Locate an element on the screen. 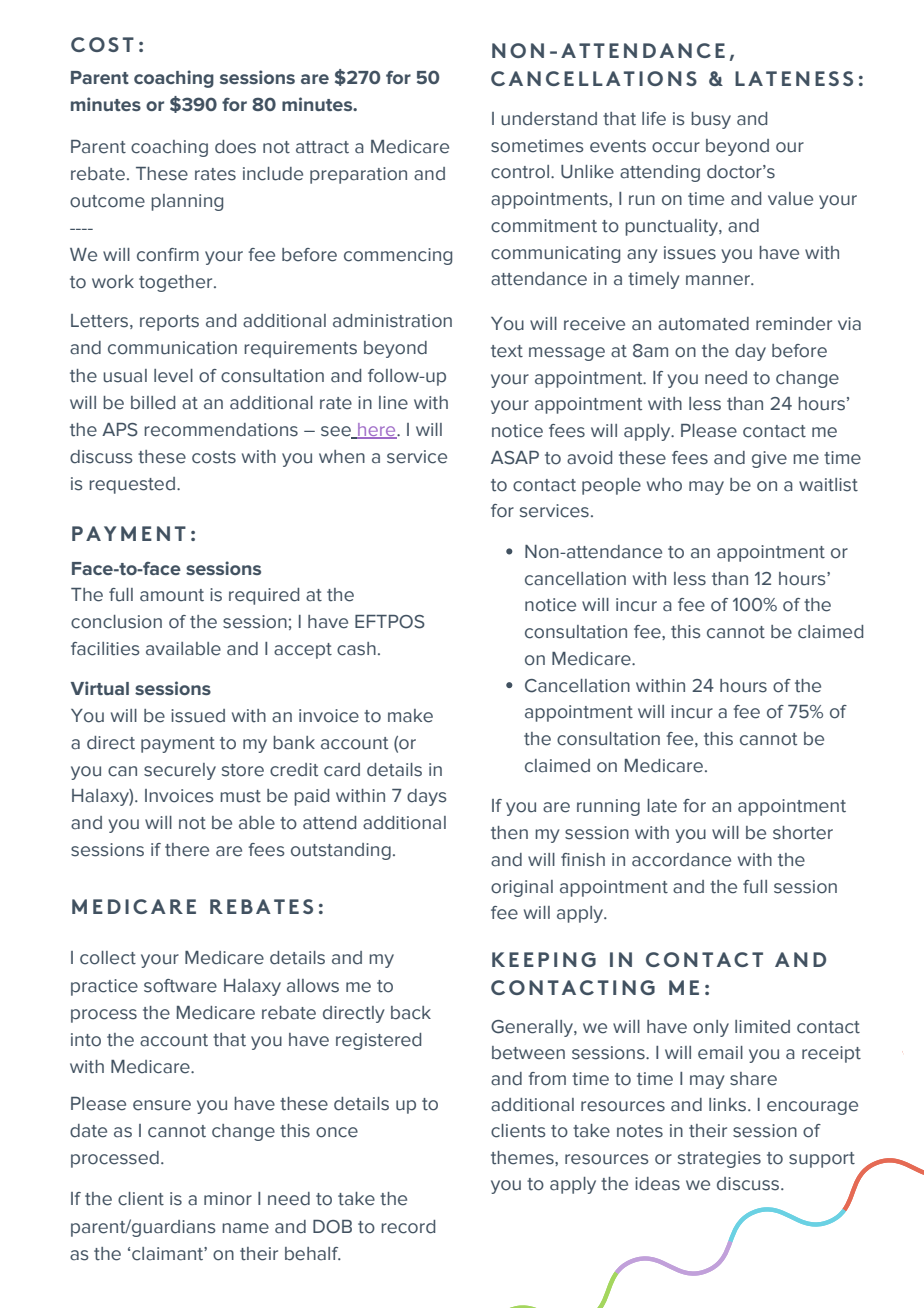  issued is located at coordinates (198, 716).
